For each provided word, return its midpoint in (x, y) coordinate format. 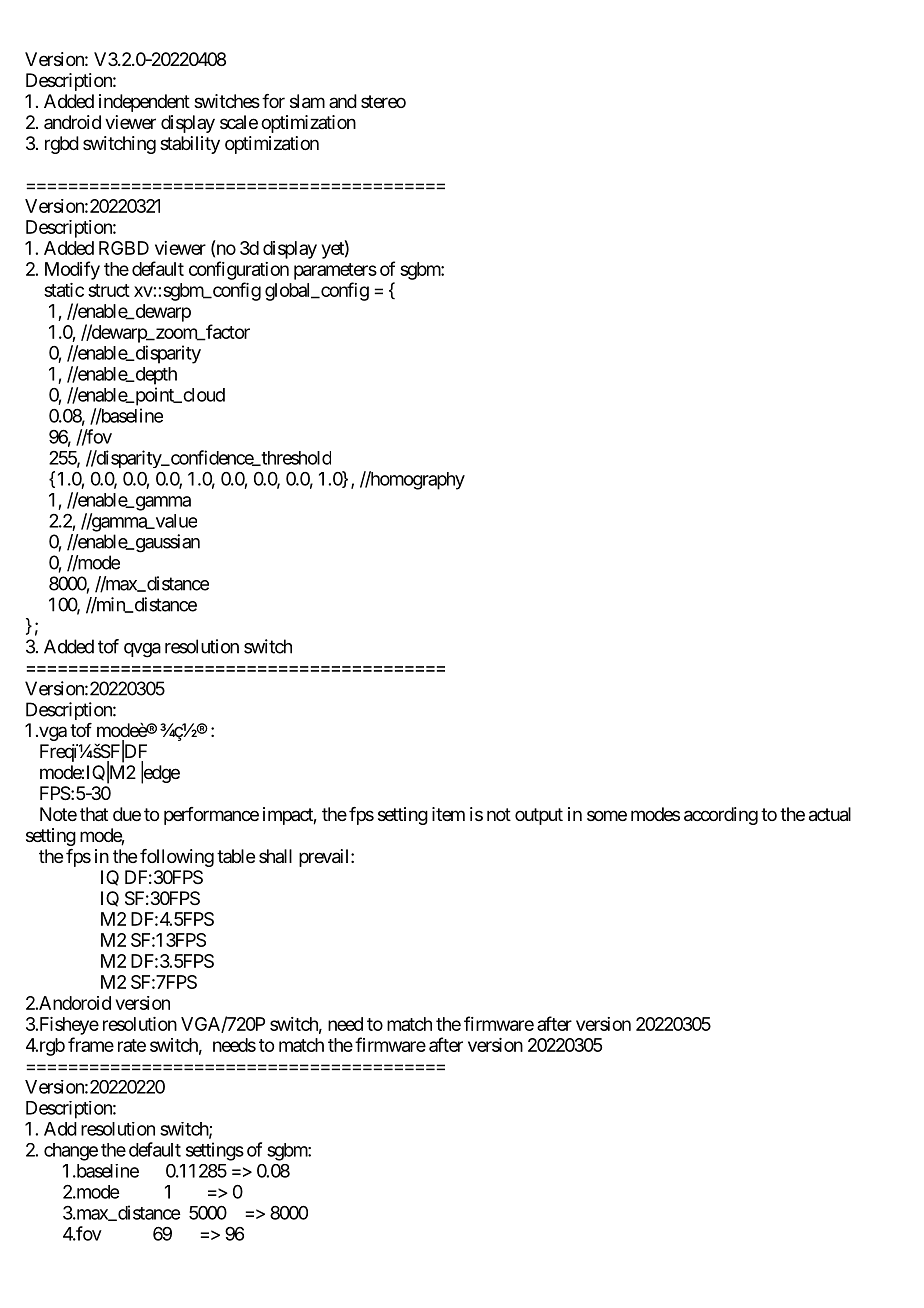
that (94, 814)
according (721, 816)
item (448, 814)
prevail (325, 858)
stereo (383, 101)
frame (91, 1044)
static (64, 290)
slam (307, 101)
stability (190, 145)
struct (109, 290)
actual (830, 814)
